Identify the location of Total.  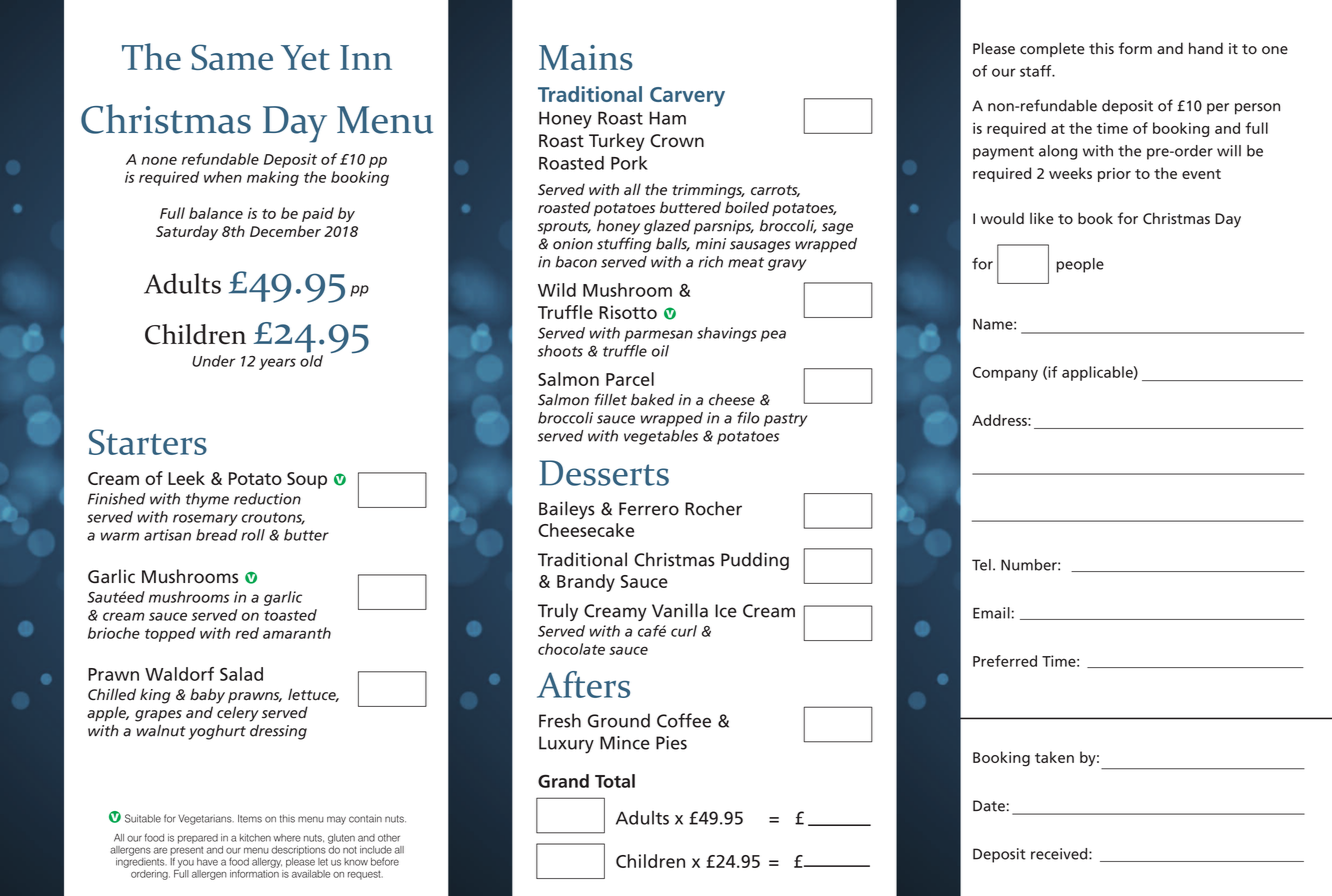
(615, 781).
